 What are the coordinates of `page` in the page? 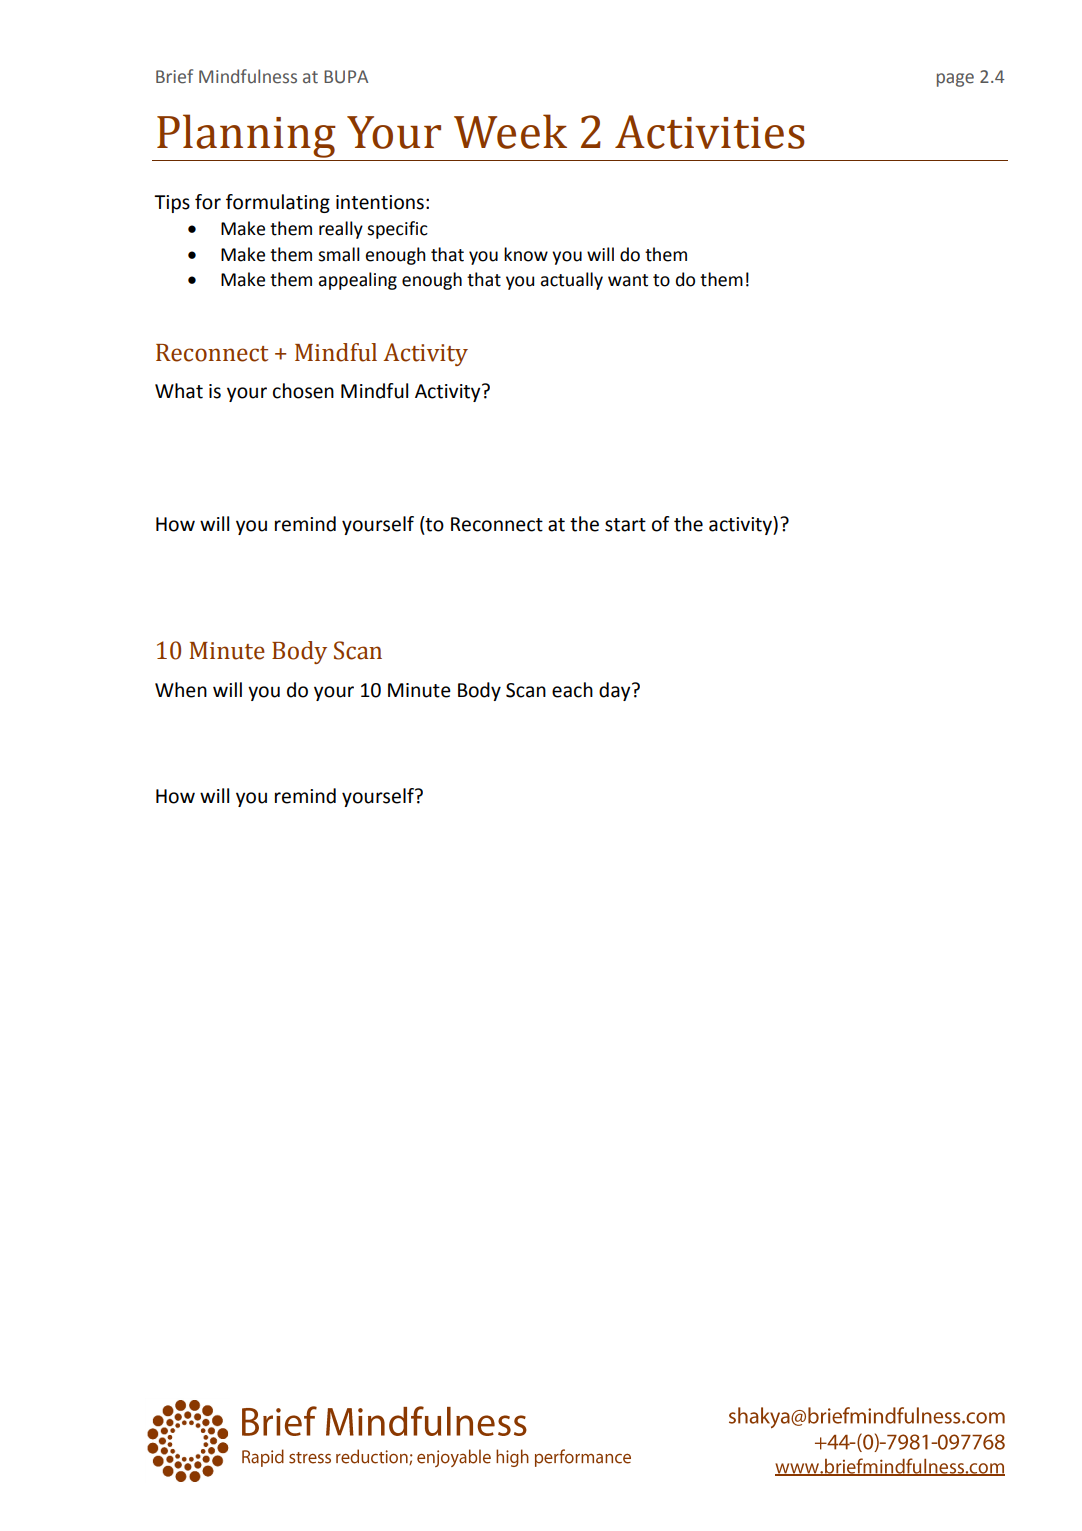 It's located at (955, 80).
